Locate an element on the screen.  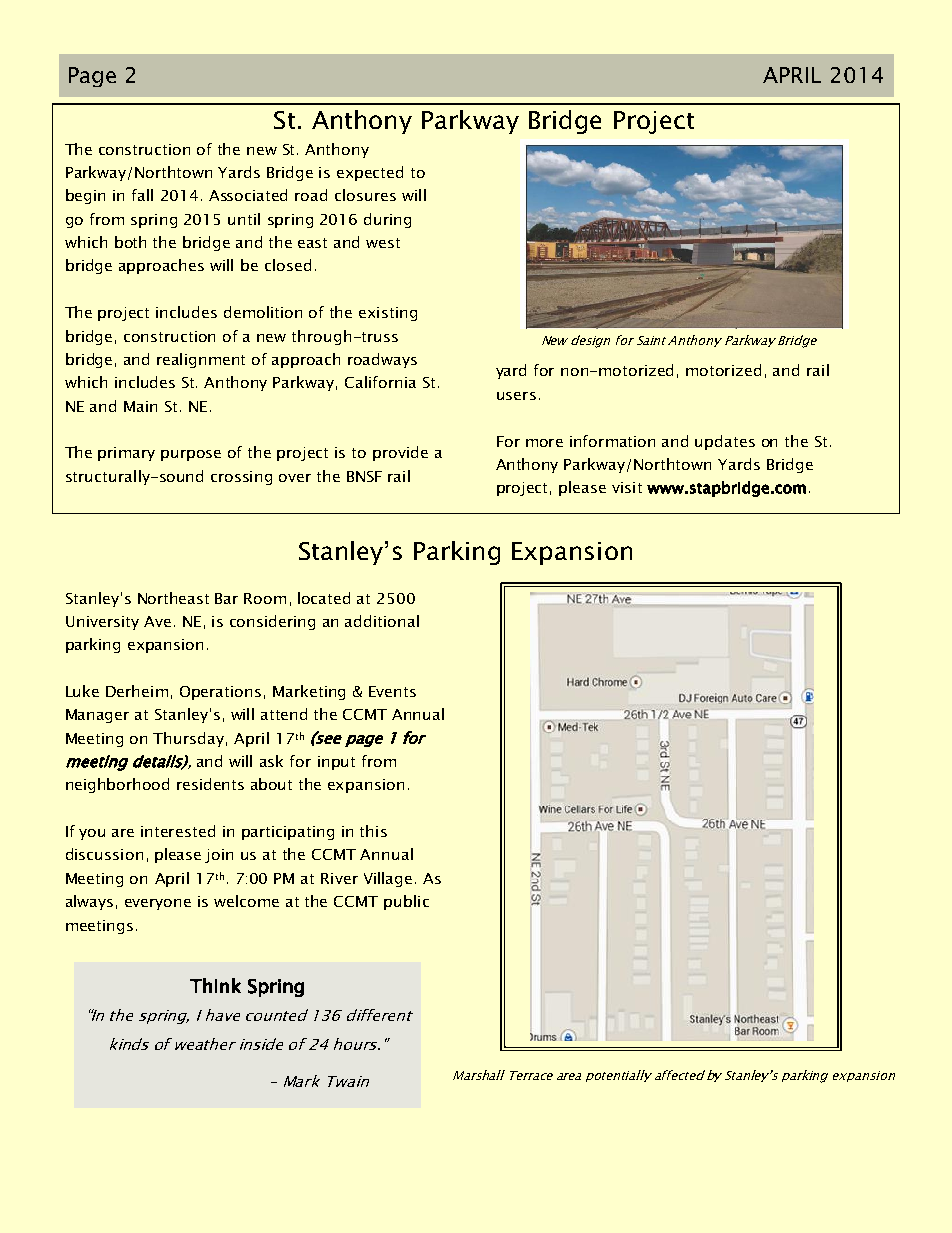
information is located at coordinates (612, 441).
